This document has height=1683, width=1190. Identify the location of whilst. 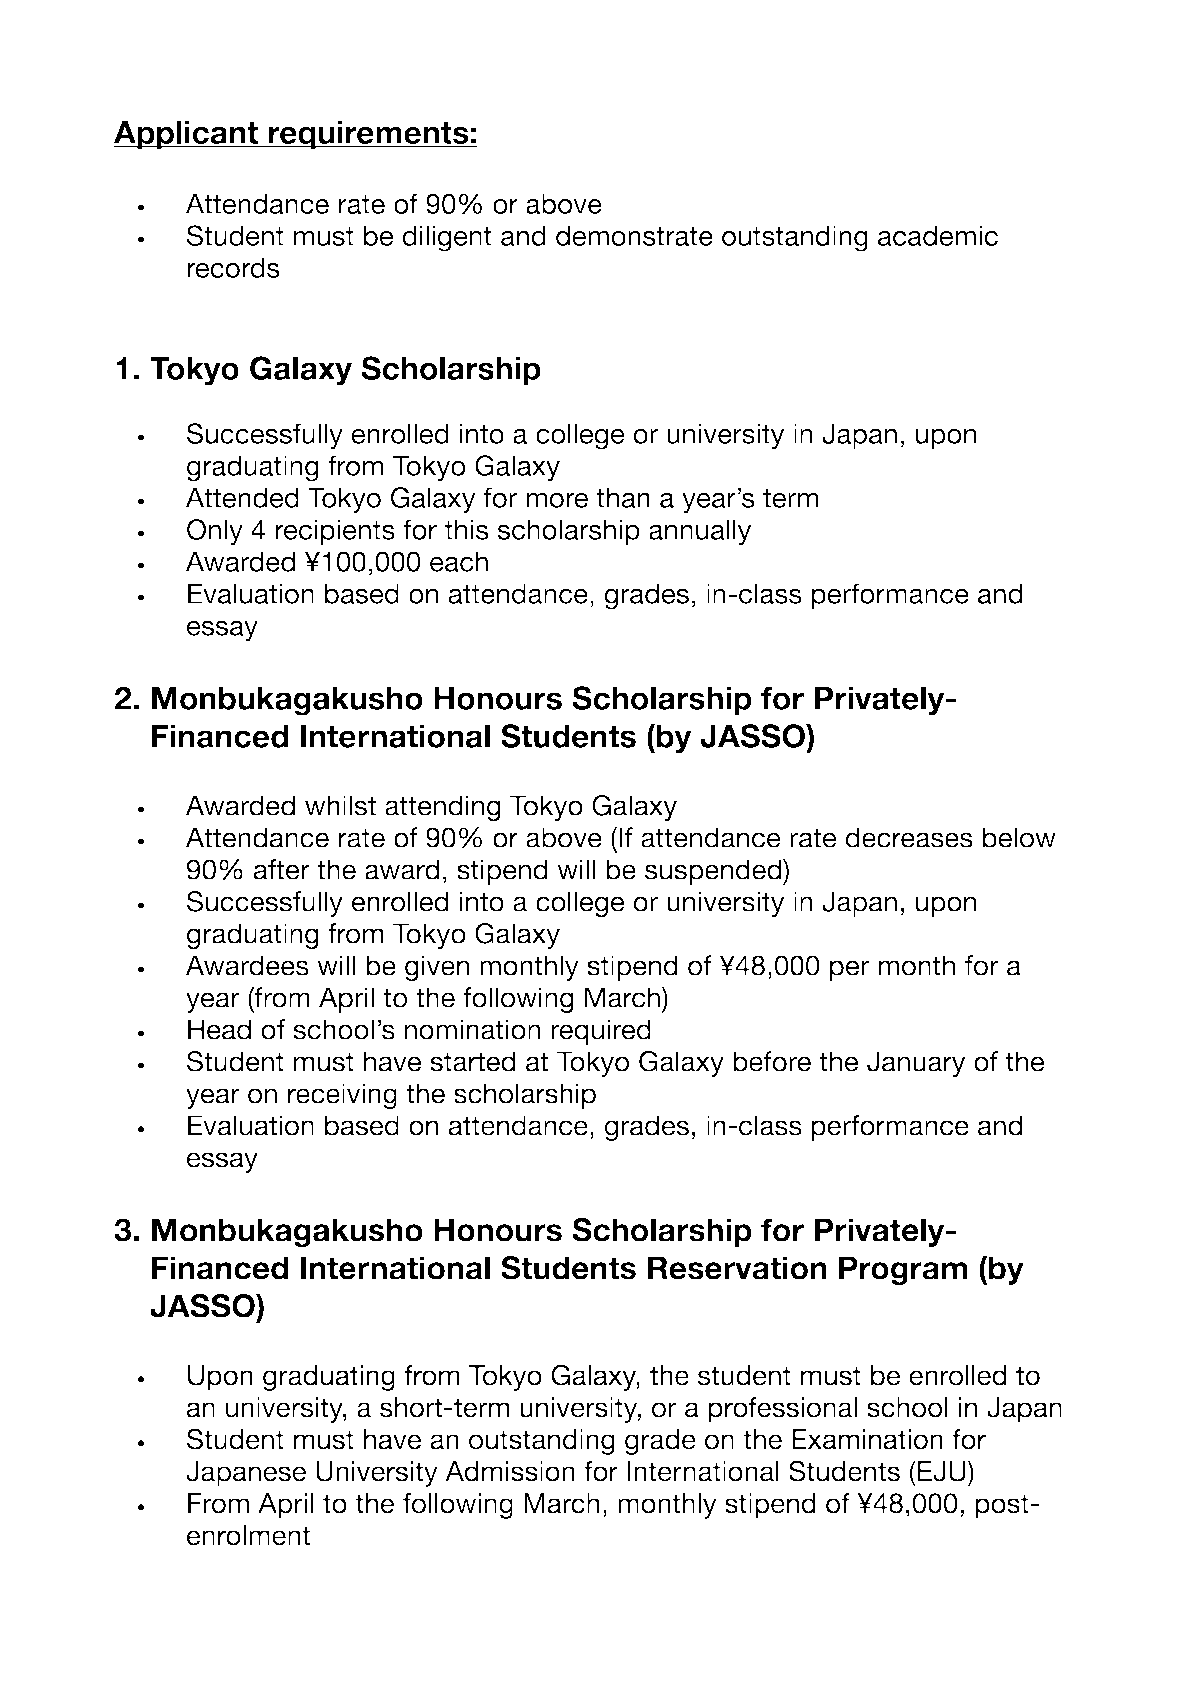
(340, 805).
